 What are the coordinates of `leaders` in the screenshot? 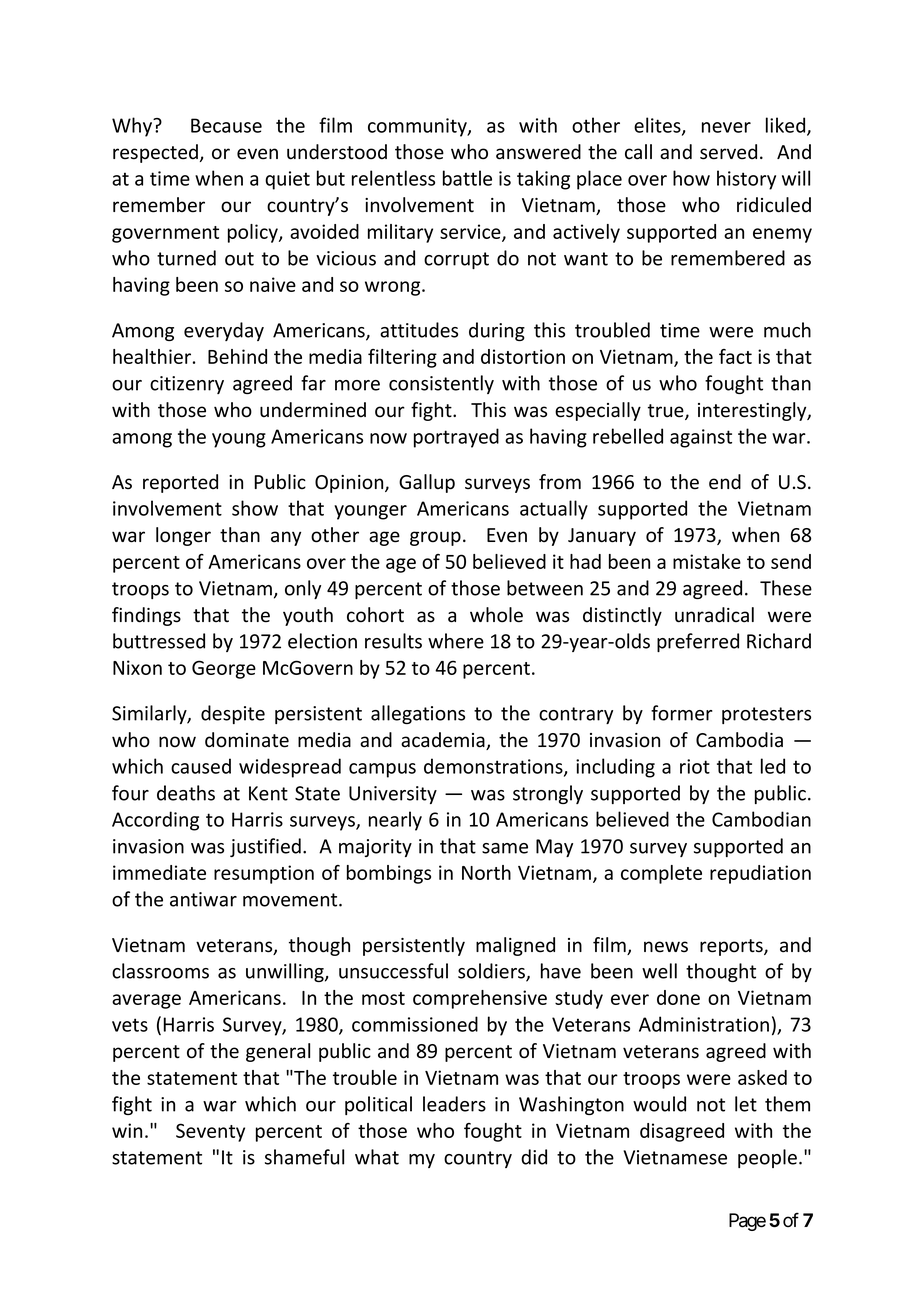 It's located at (454, 1104).
